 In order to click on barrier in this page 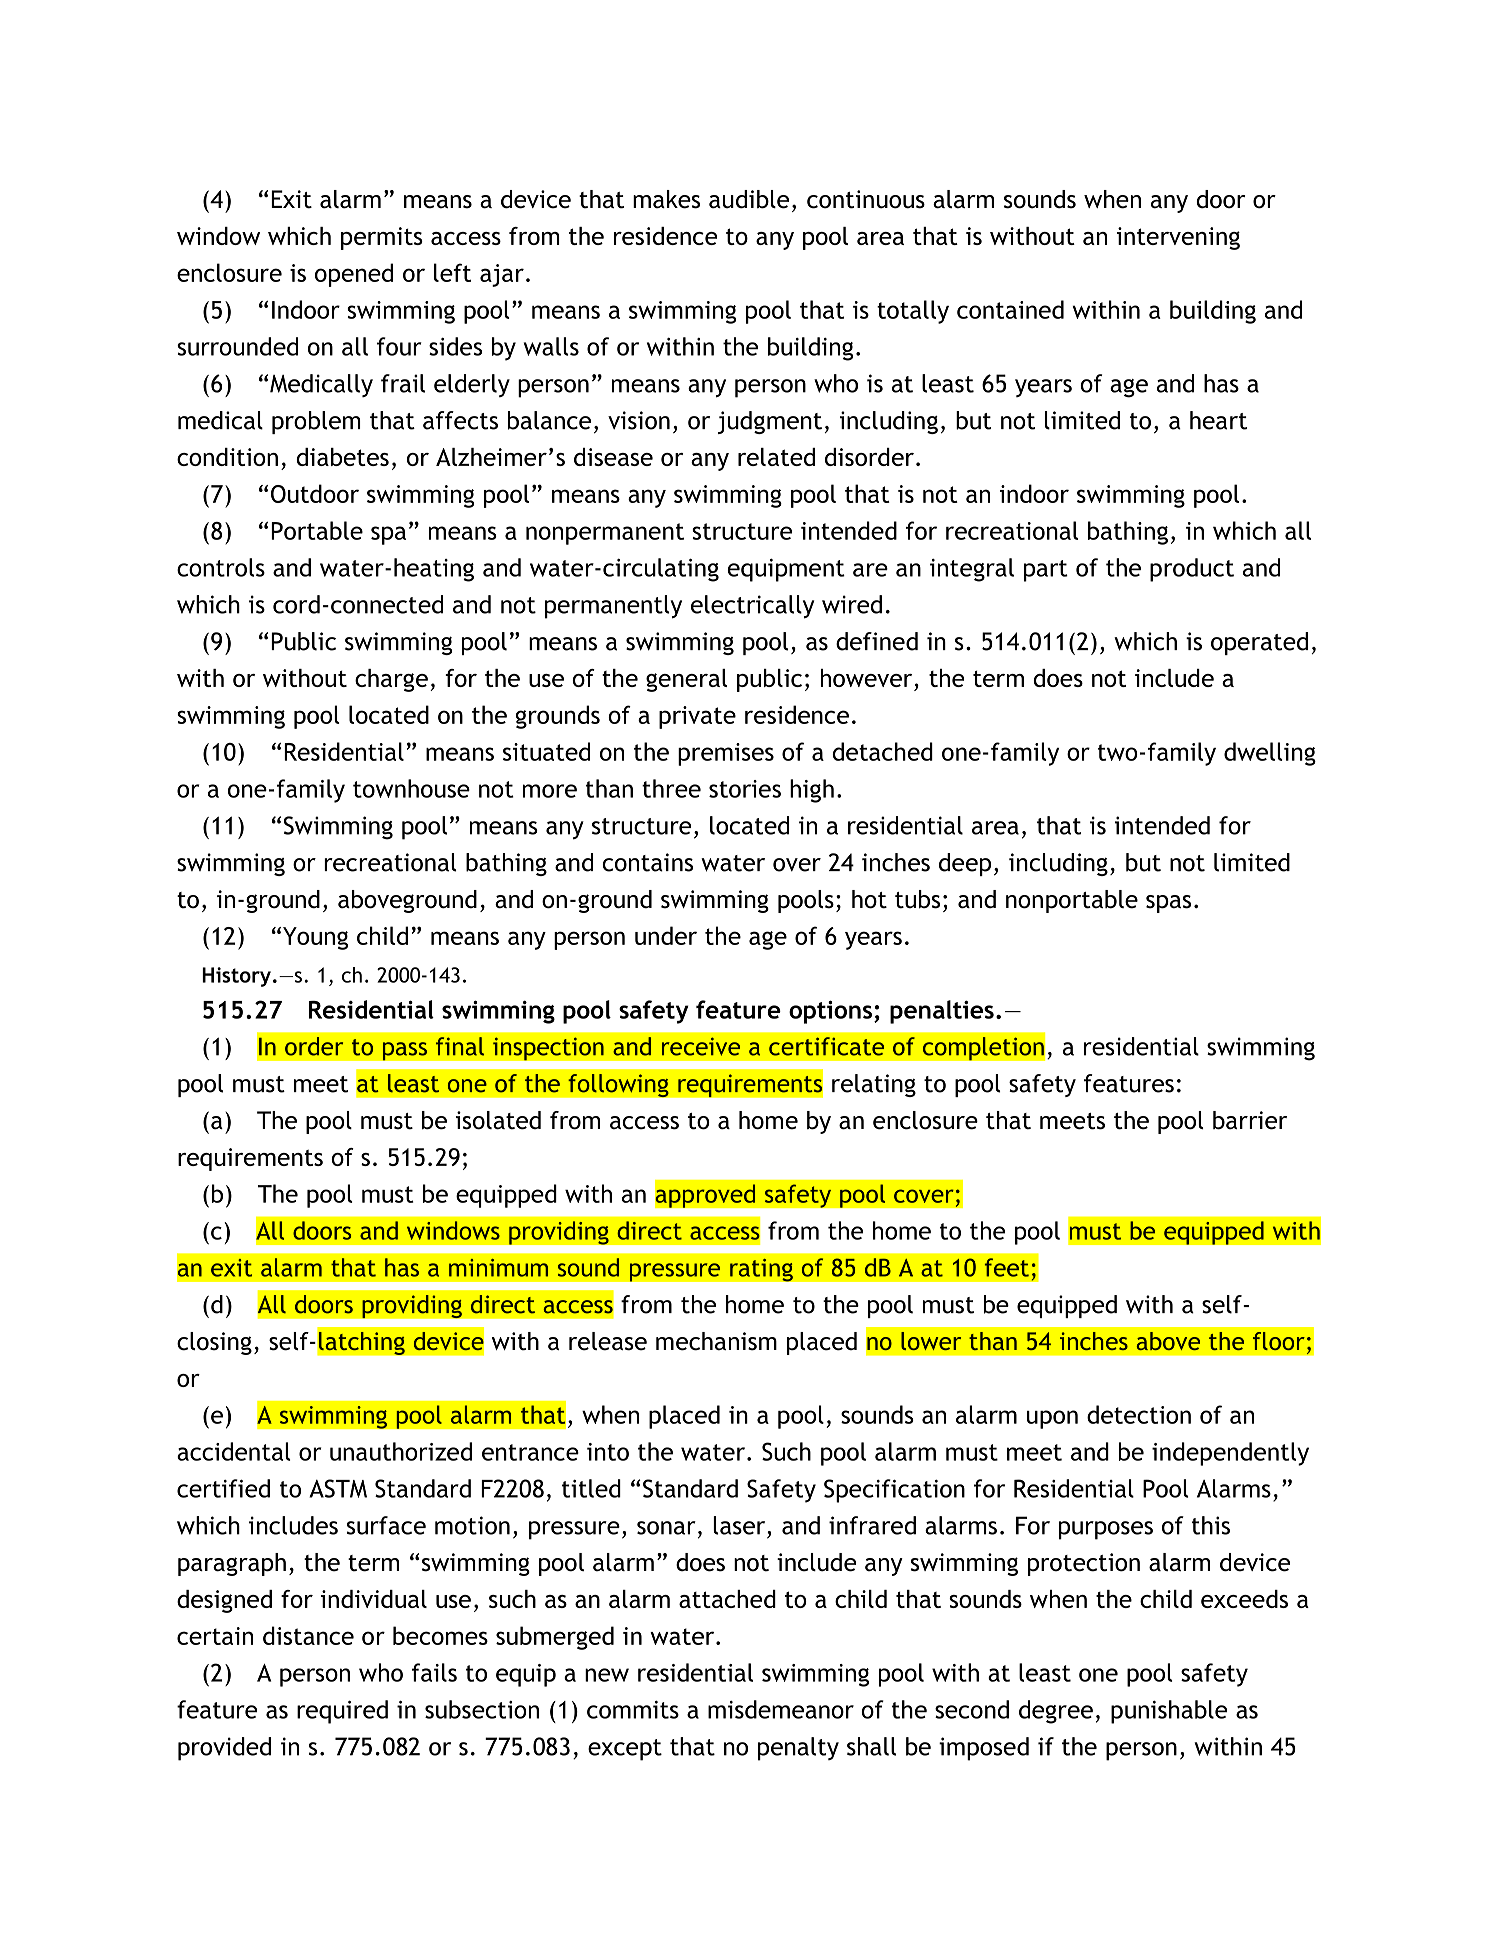, I will do `click(1250, 1120)`.
